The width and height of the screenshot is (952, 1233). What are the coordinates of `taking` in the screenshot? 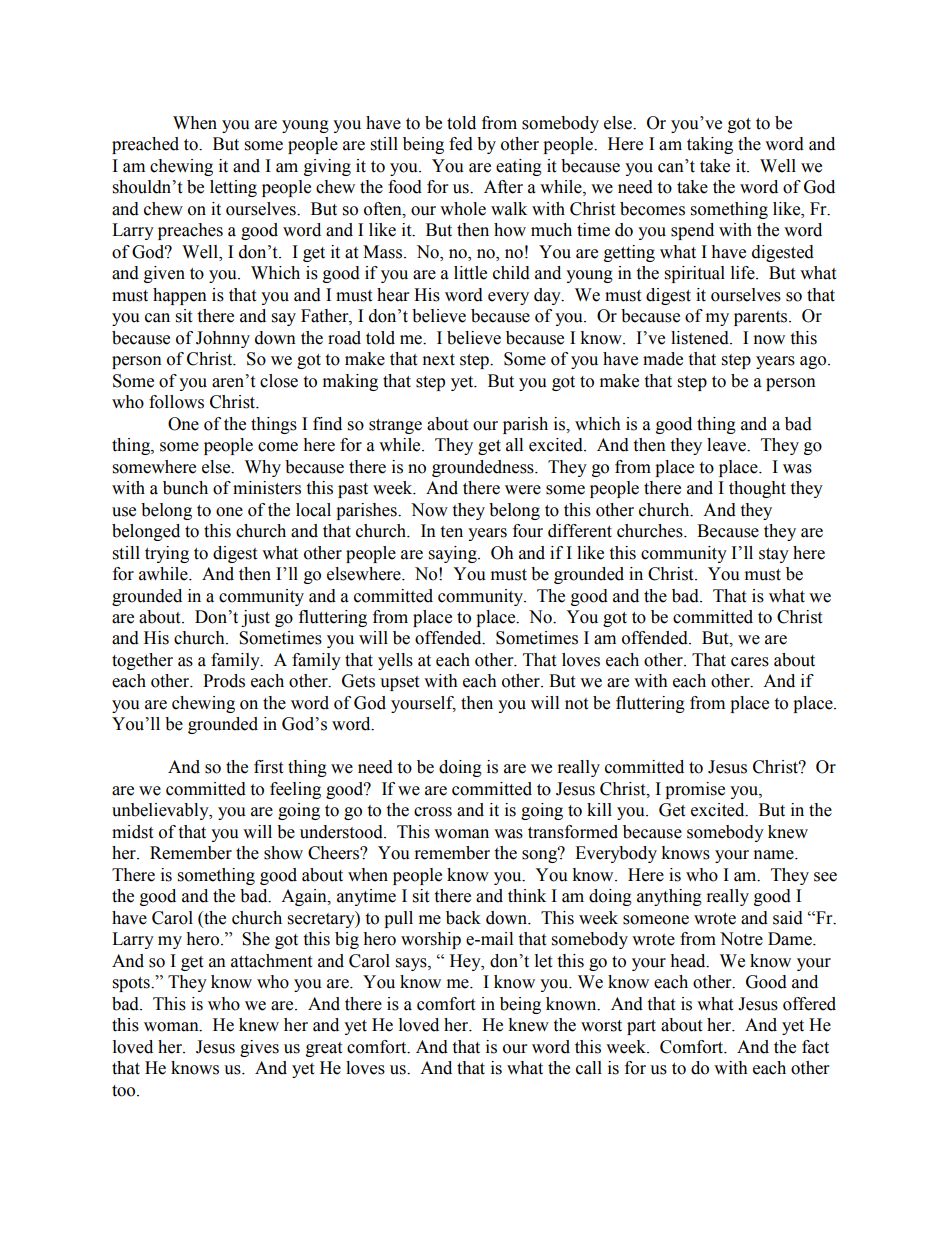 It's located at (710, 145).
